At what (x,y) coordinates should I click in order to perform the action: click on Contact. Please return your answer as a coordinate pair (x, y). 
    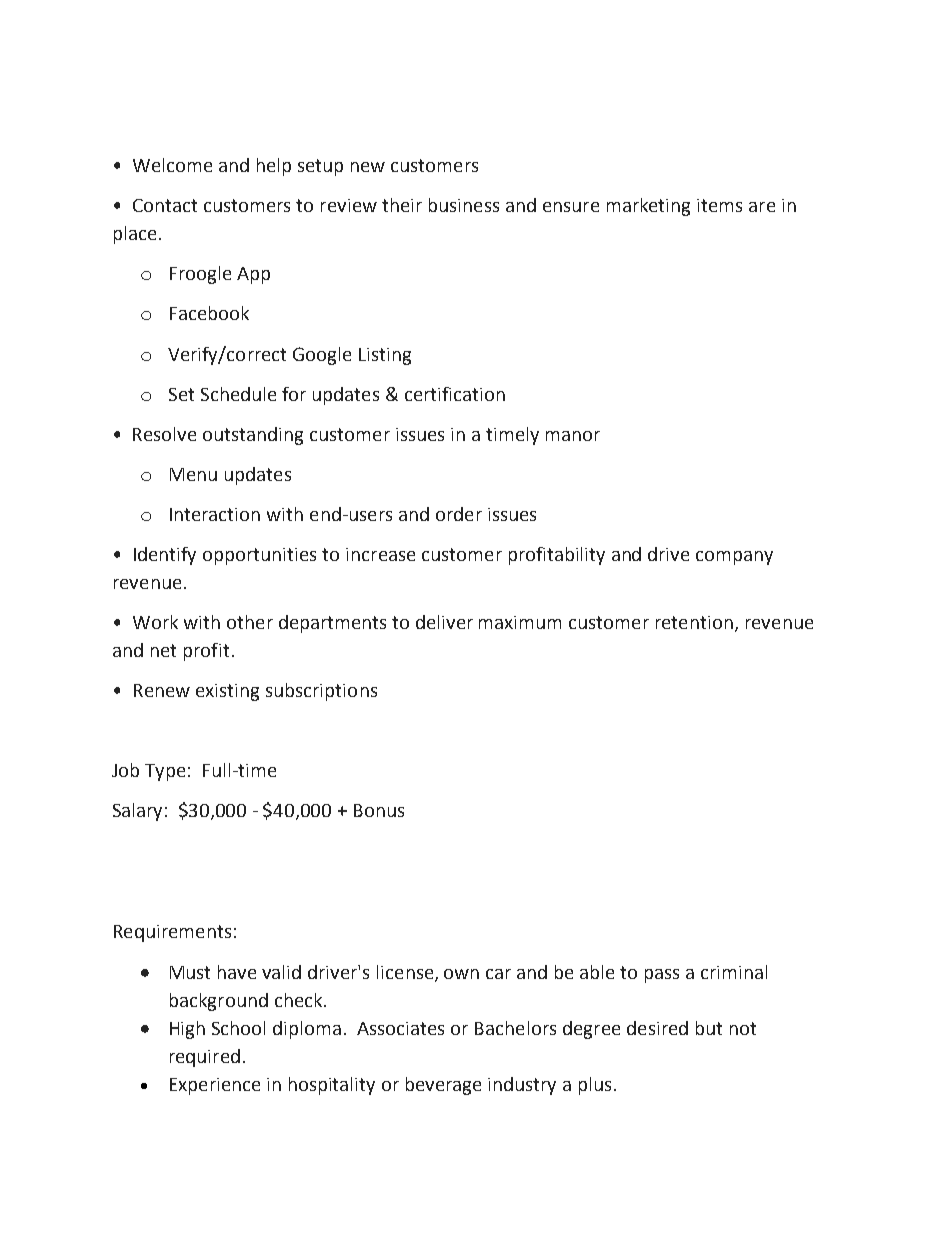
    Looking at the image, I should click on (165, 205).
